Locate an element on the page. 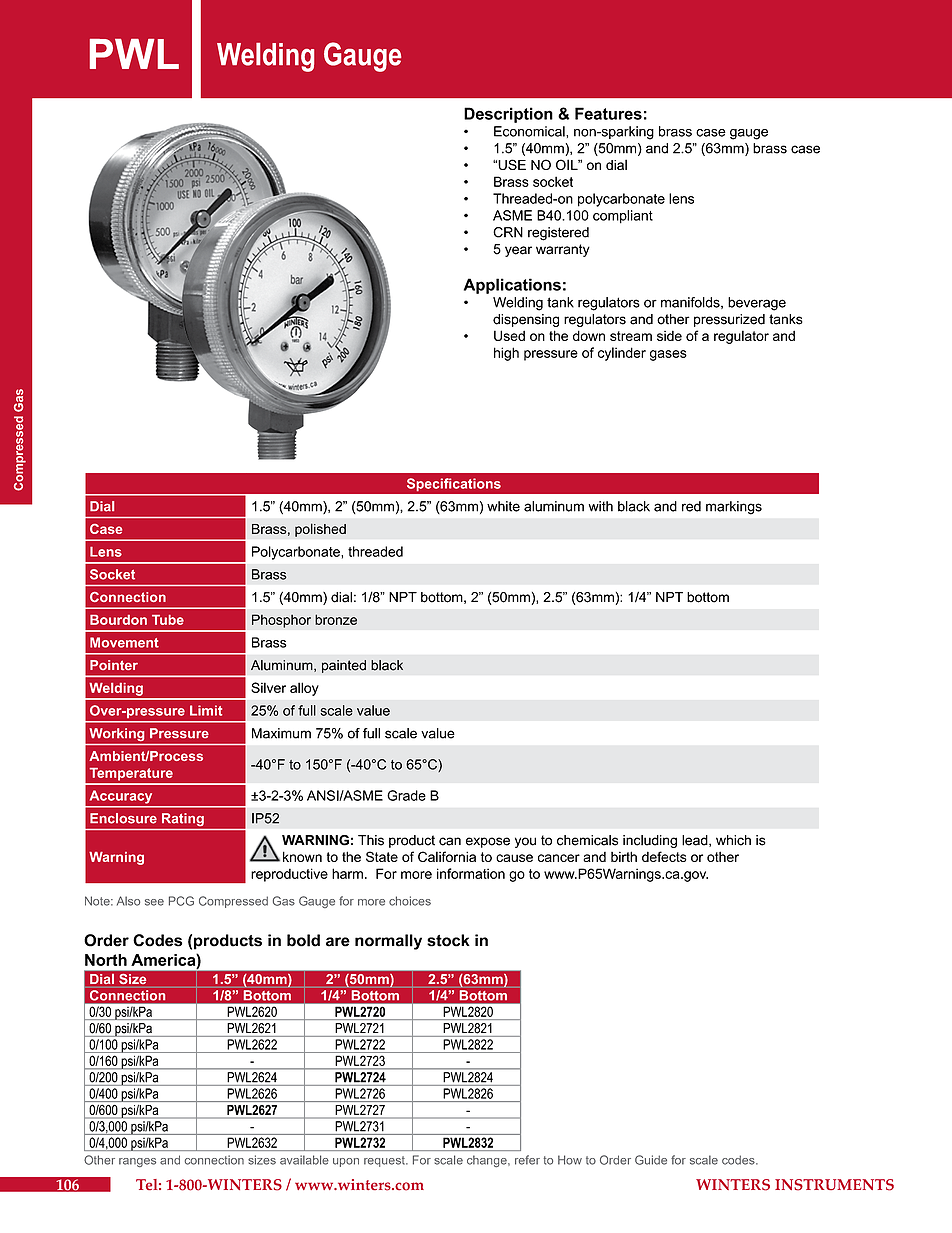 The image size is (952, 1233). expose is located at coordinates (488, 842).
